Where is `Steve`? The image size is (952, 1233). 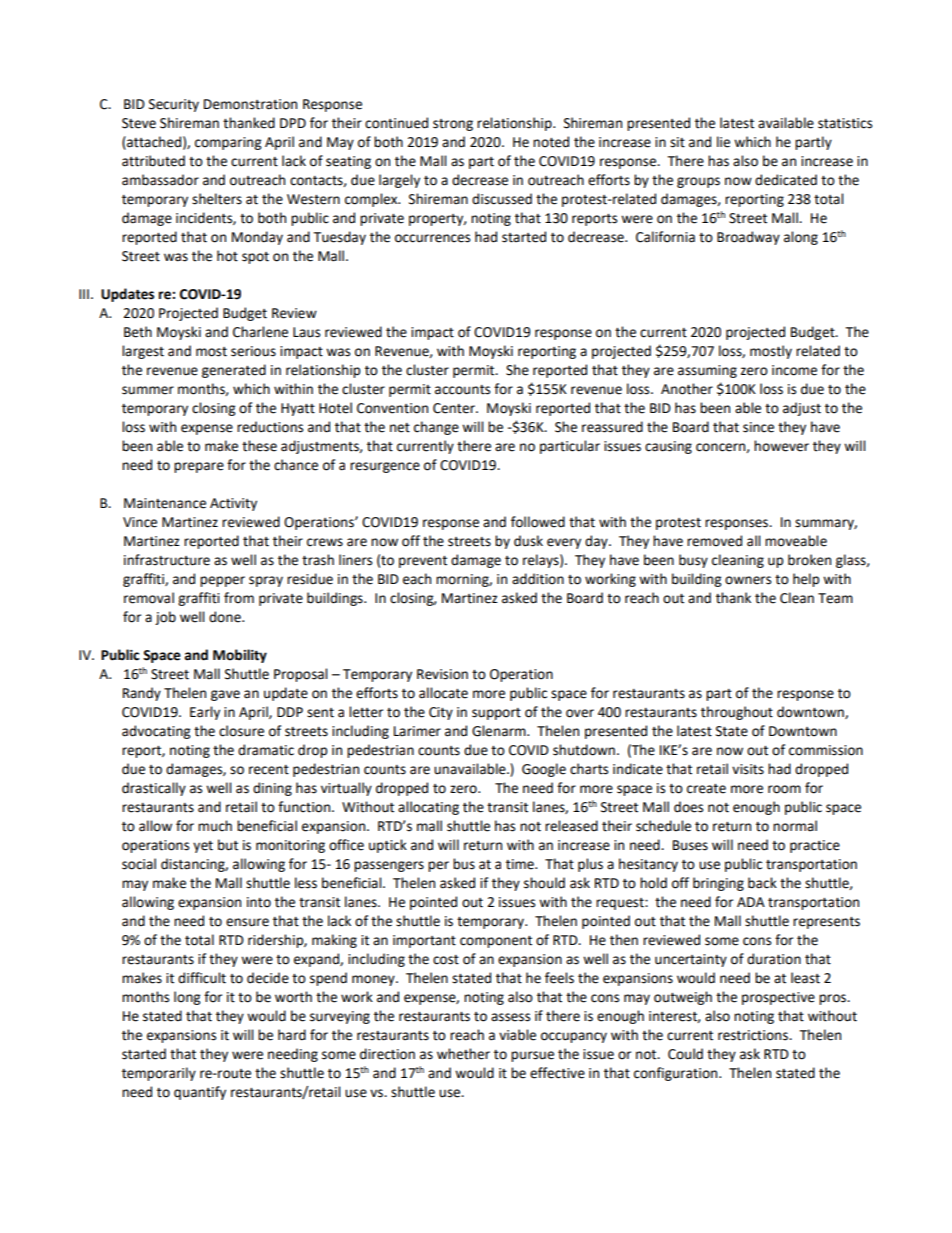
Steve is located at coordinates (139, 123).
